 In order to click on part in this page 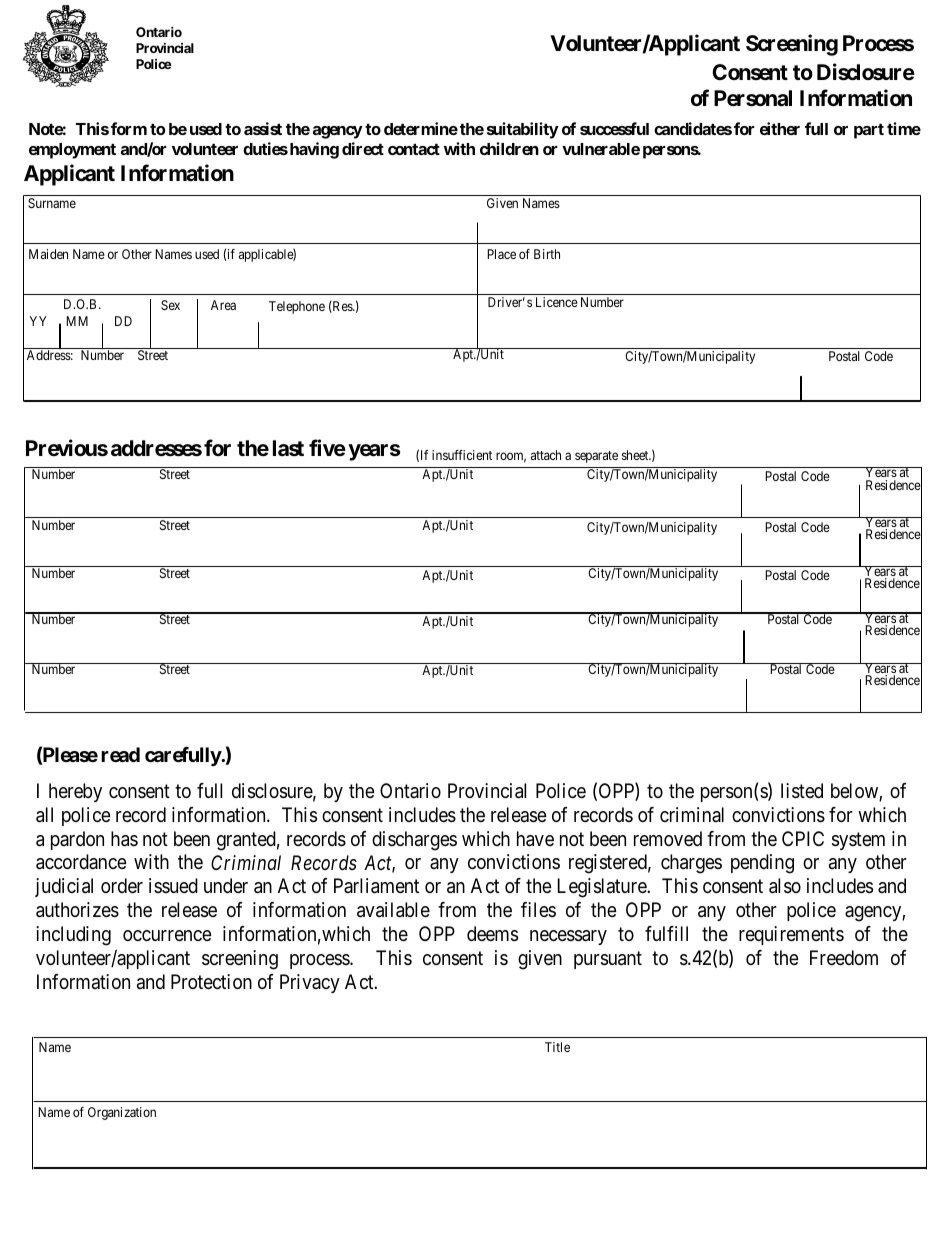, I will do `click(869, 131)`.
